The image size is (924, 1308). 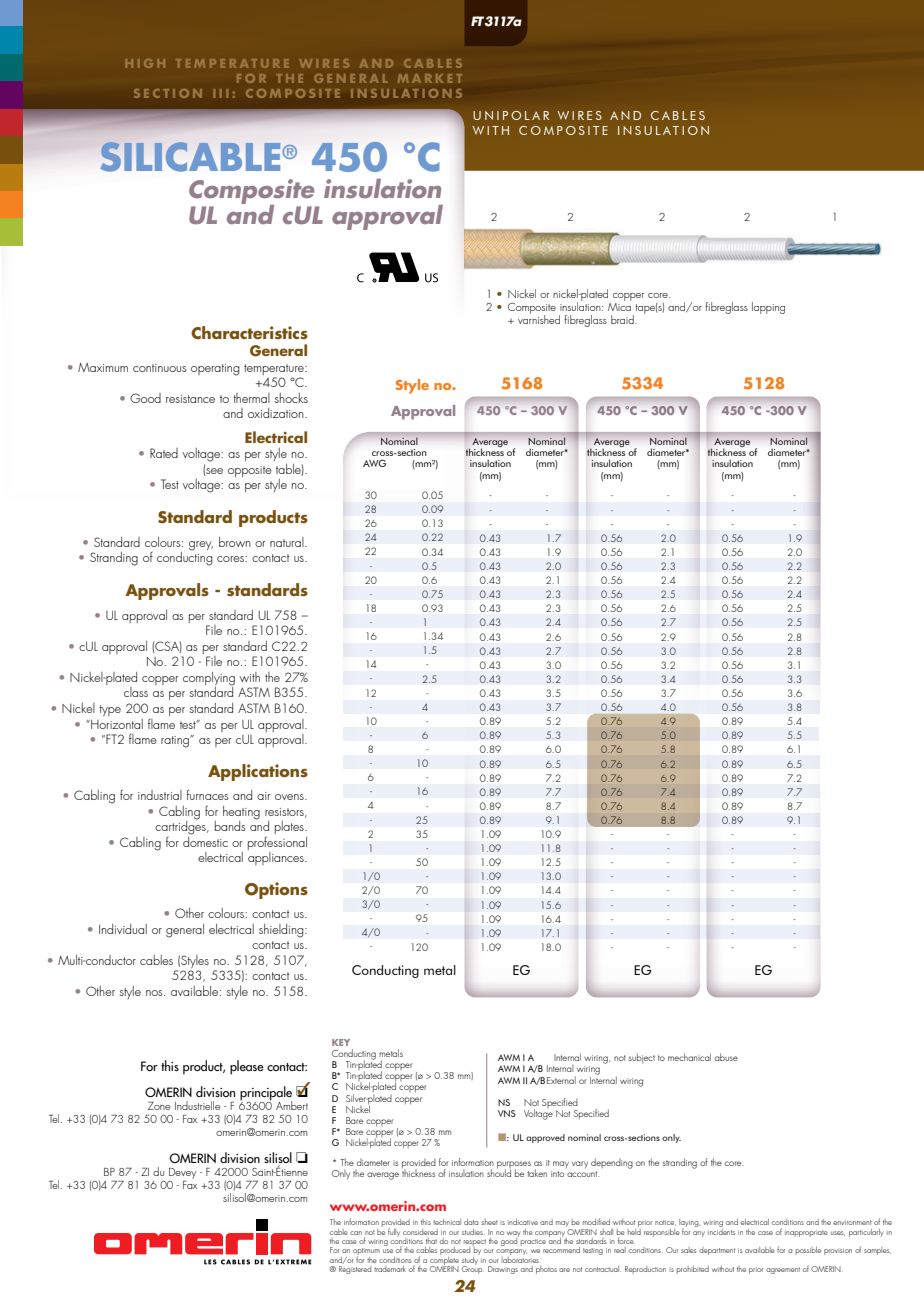 I want to click on plates, so click(x=290, y=827).
